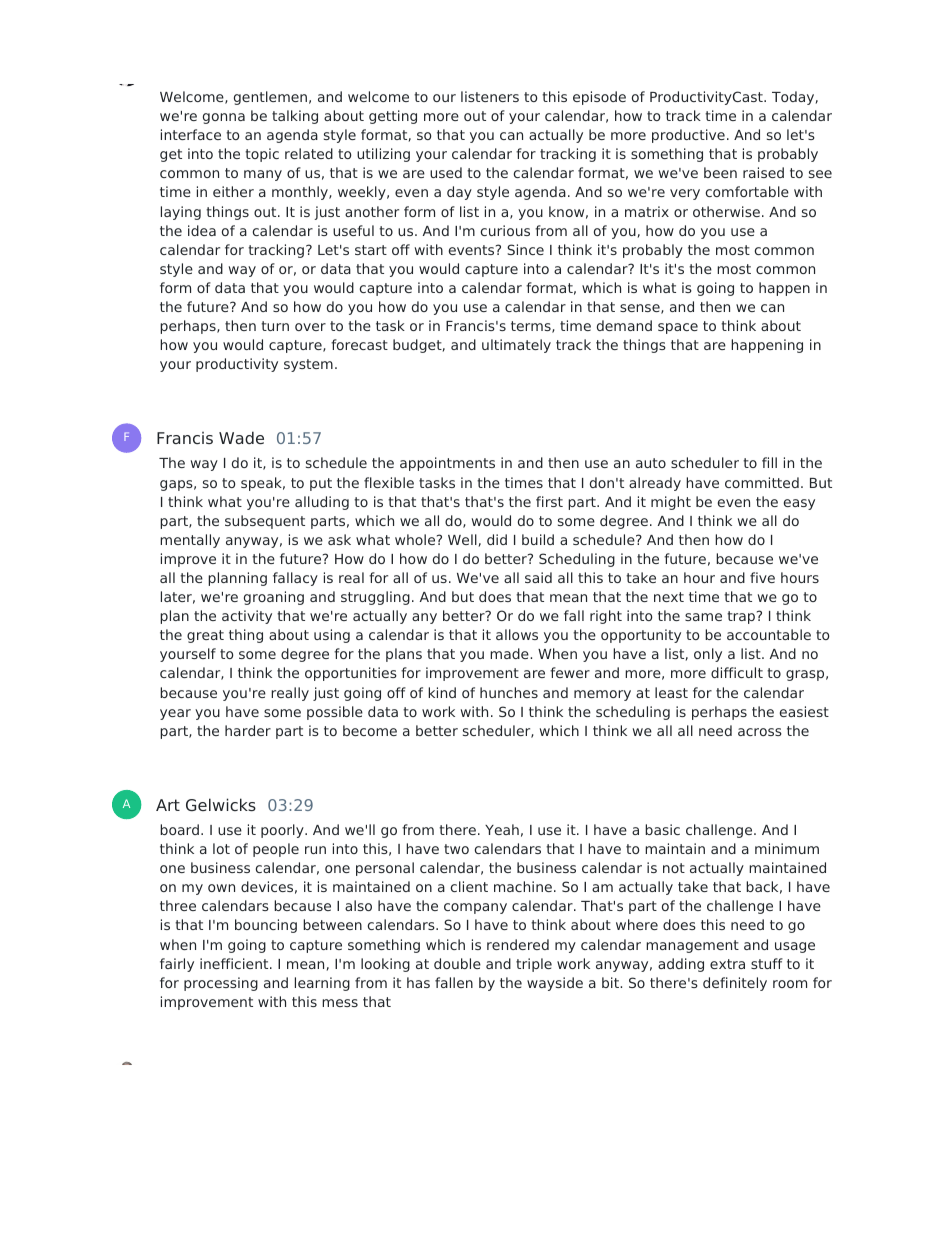 The height and width of the document is (1233, 952). What do you see at coordinates (235, 963) in the document?
I see `inefficient` at bounding box center [235, 963].
